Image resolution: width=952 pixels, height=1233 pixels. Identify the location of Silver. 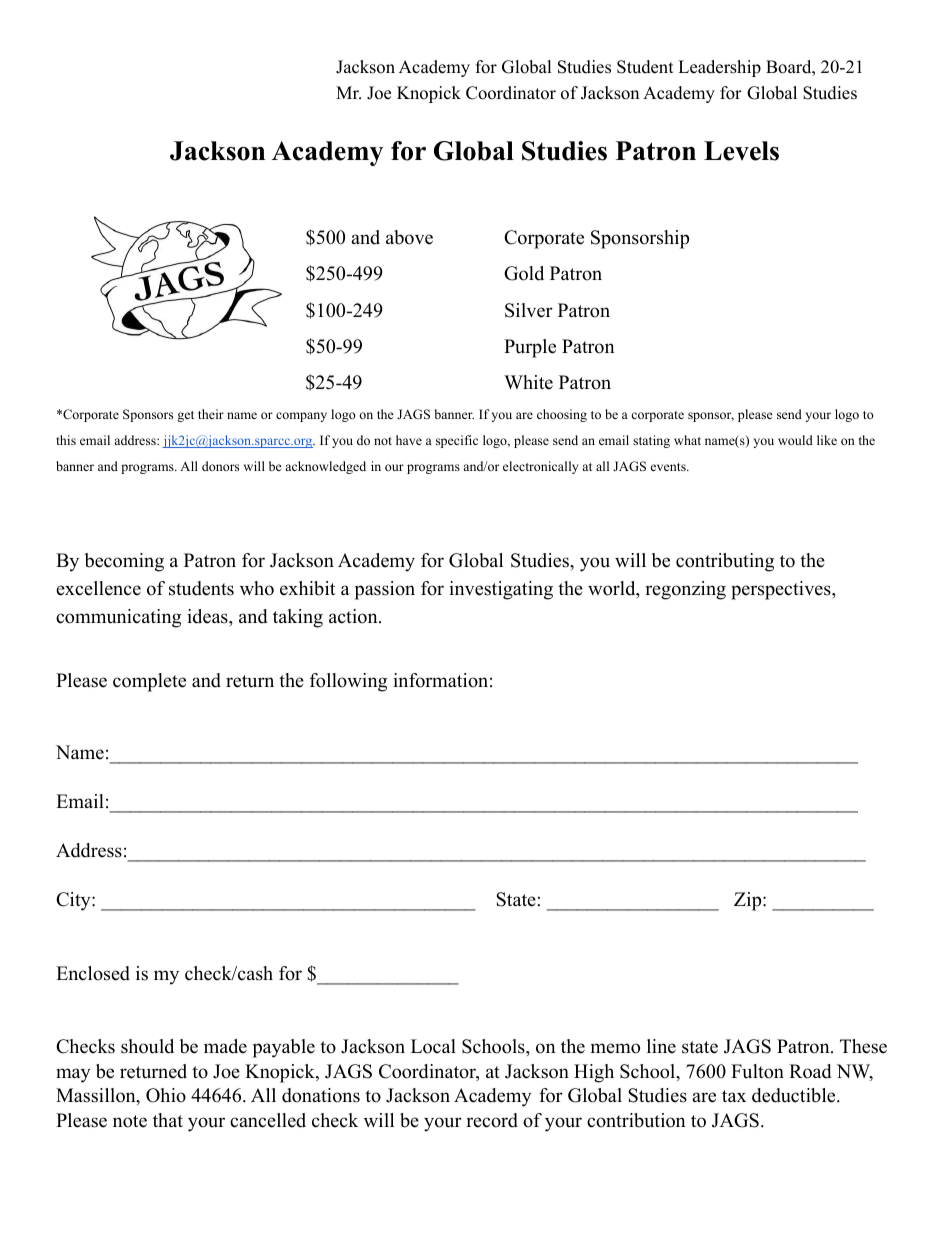
(529, 310).
